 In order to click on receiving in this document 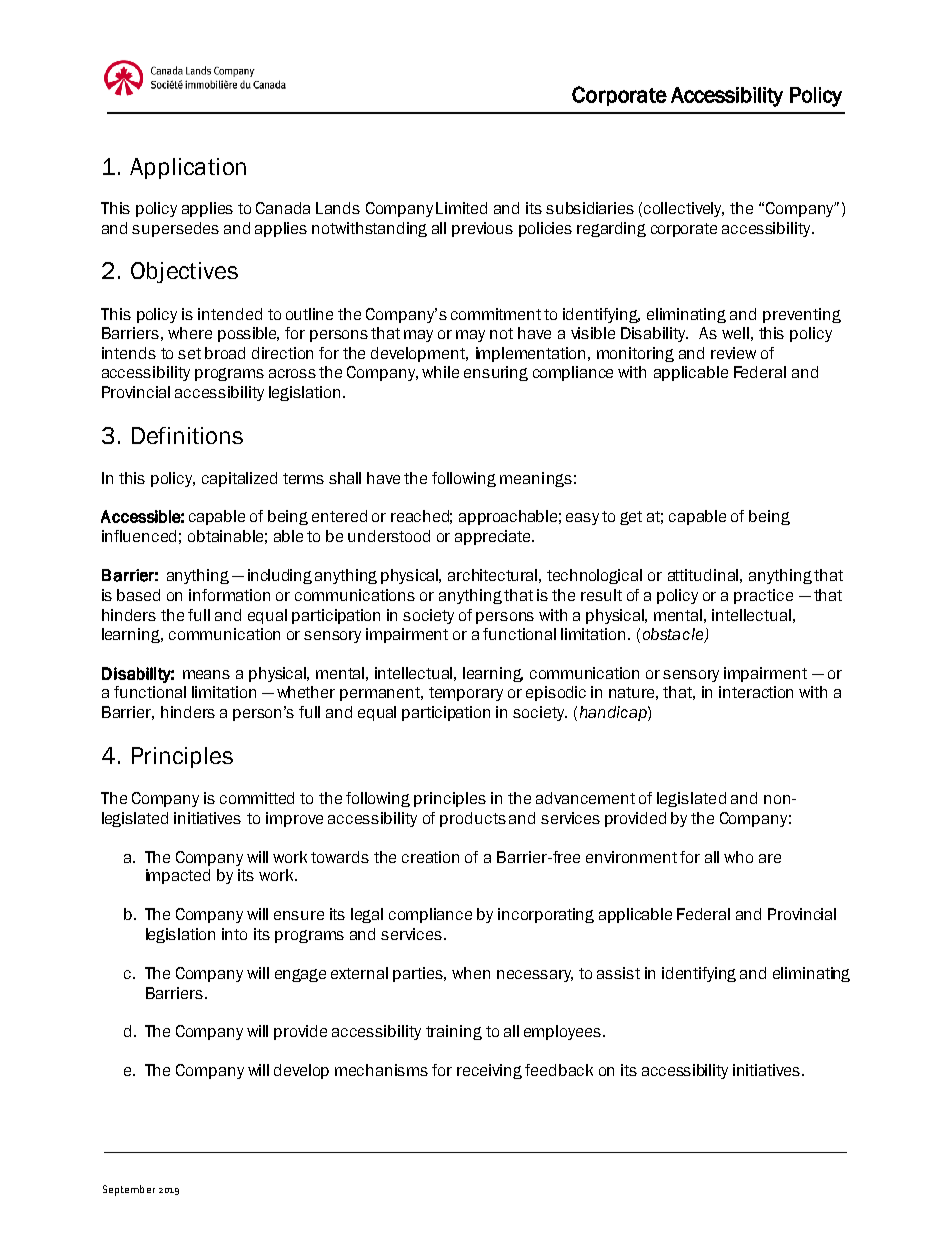, I will do `click(489, 1071)`.
